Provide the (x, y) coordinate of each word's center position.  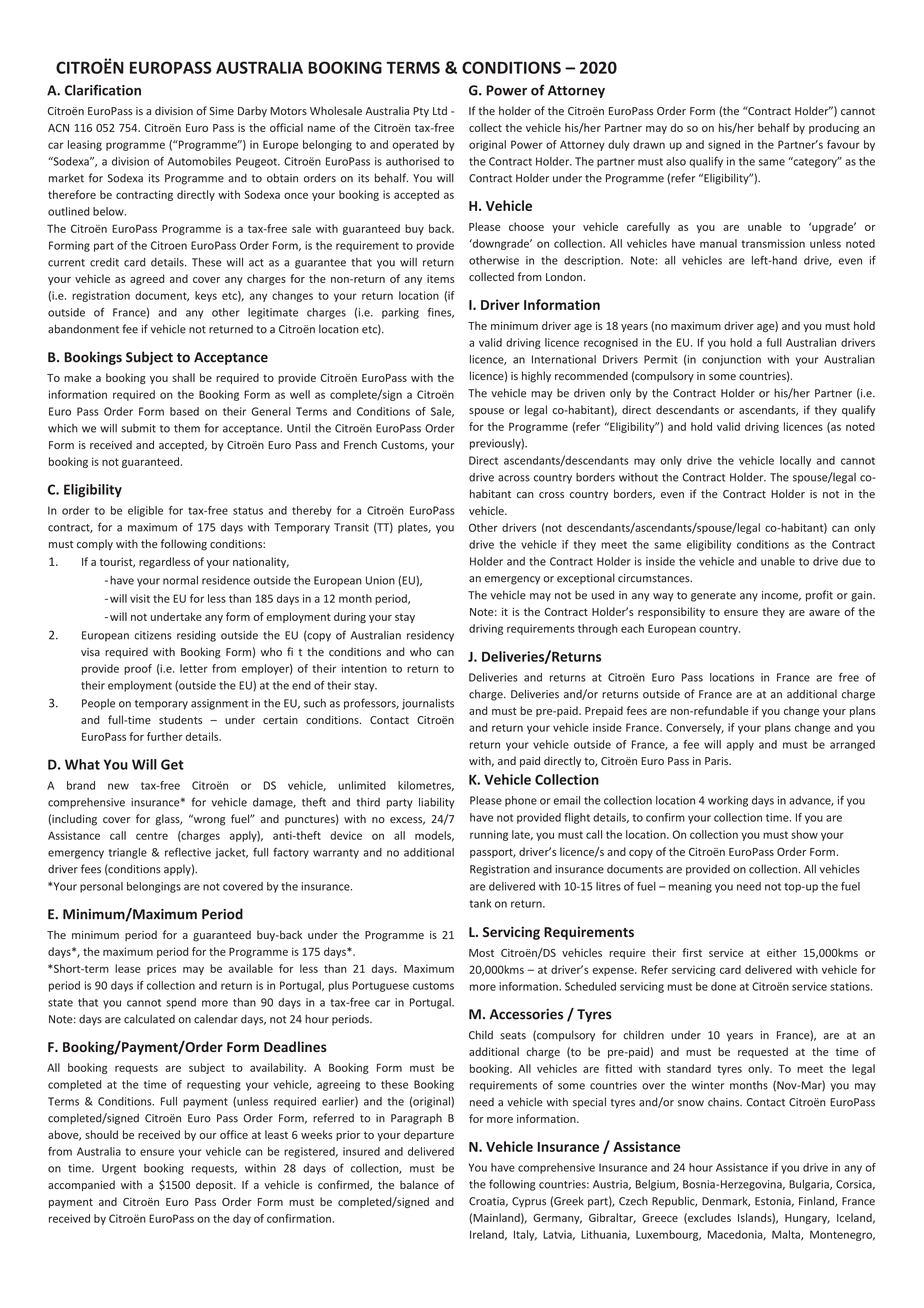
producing (834, 128)
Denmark (726, 1201)
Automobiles (199, 161)
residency (430, 636)
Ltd (440, 110)
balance (419, 1184)
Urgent (119, 1169)
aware (824, 613)
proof (138, 669)
